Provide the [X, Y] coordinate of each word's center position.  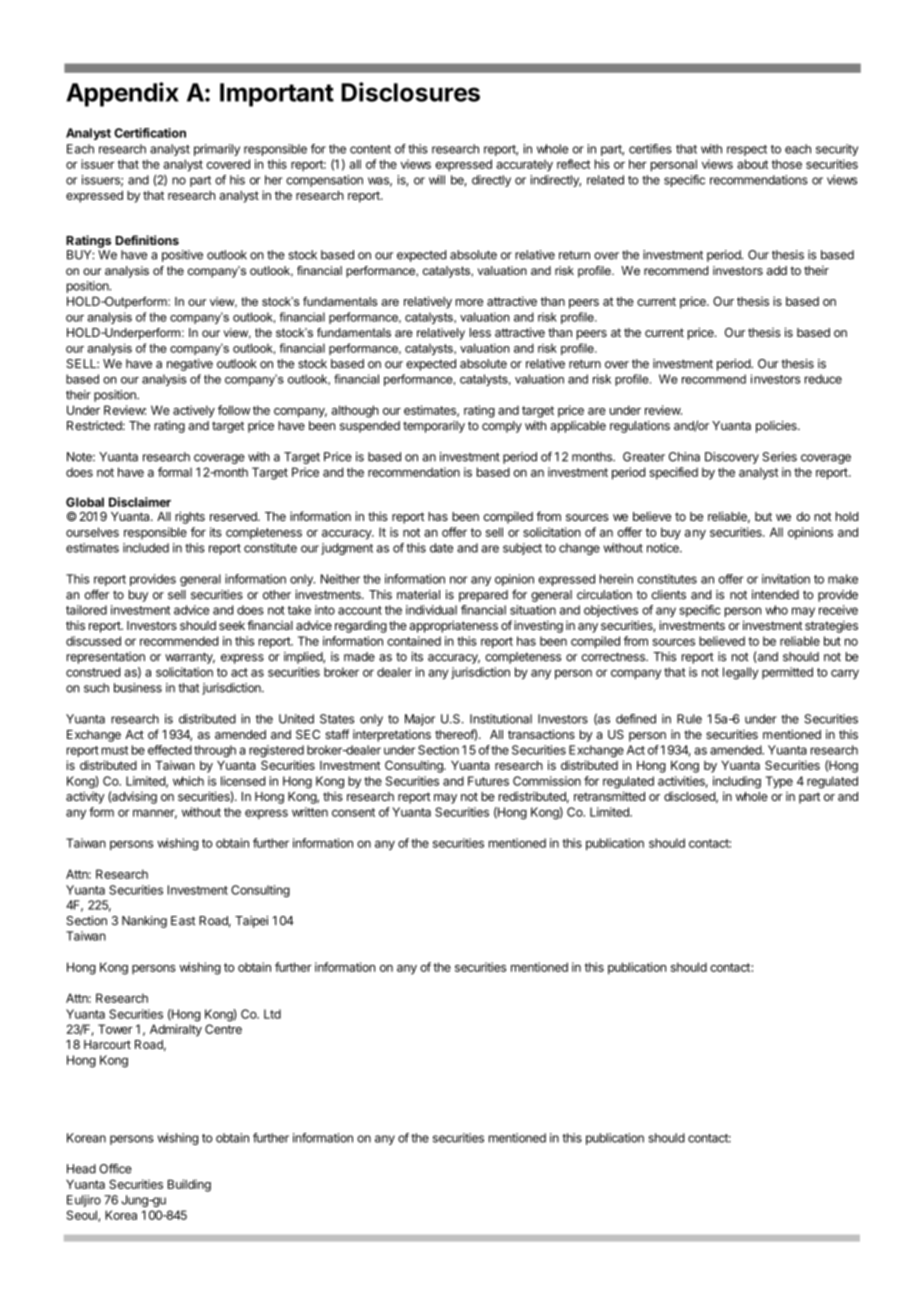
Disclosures [410, 92]
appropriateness [453, 626]
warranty [190, 658]
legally [740, 673]
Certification [150, 133]
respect [747, 150]
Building [189, 1185]
